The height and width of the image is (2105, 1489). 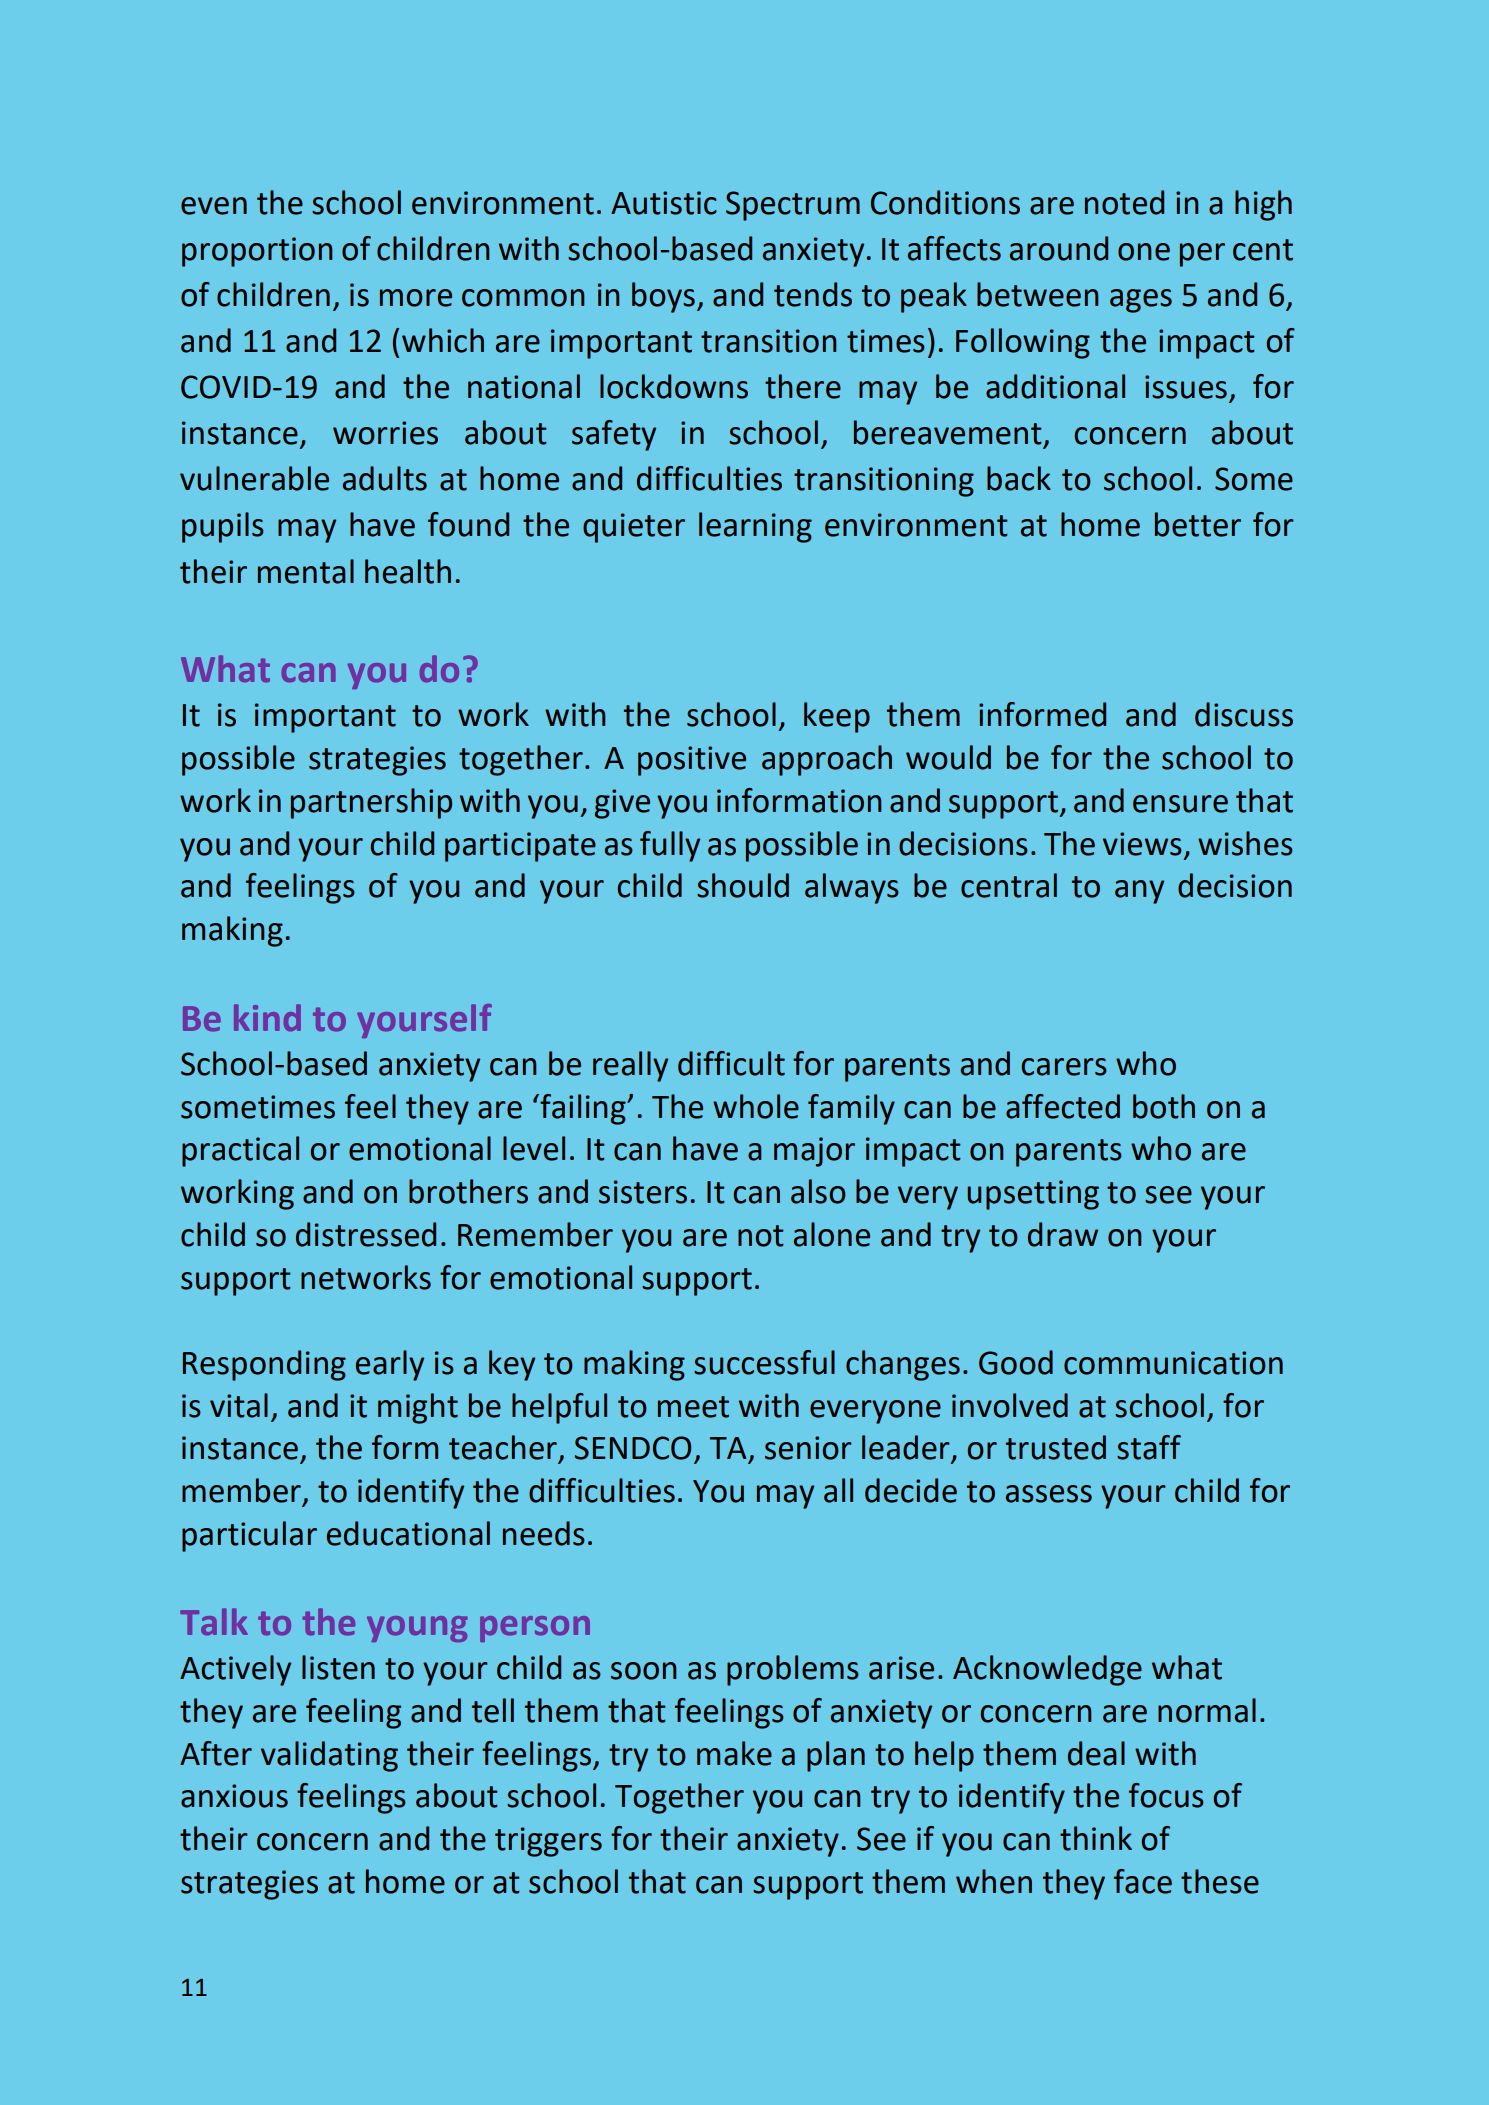 What do you see at coordinates (734, 1753) in the image?
I see `make` at bounding box center [734, 1753].
